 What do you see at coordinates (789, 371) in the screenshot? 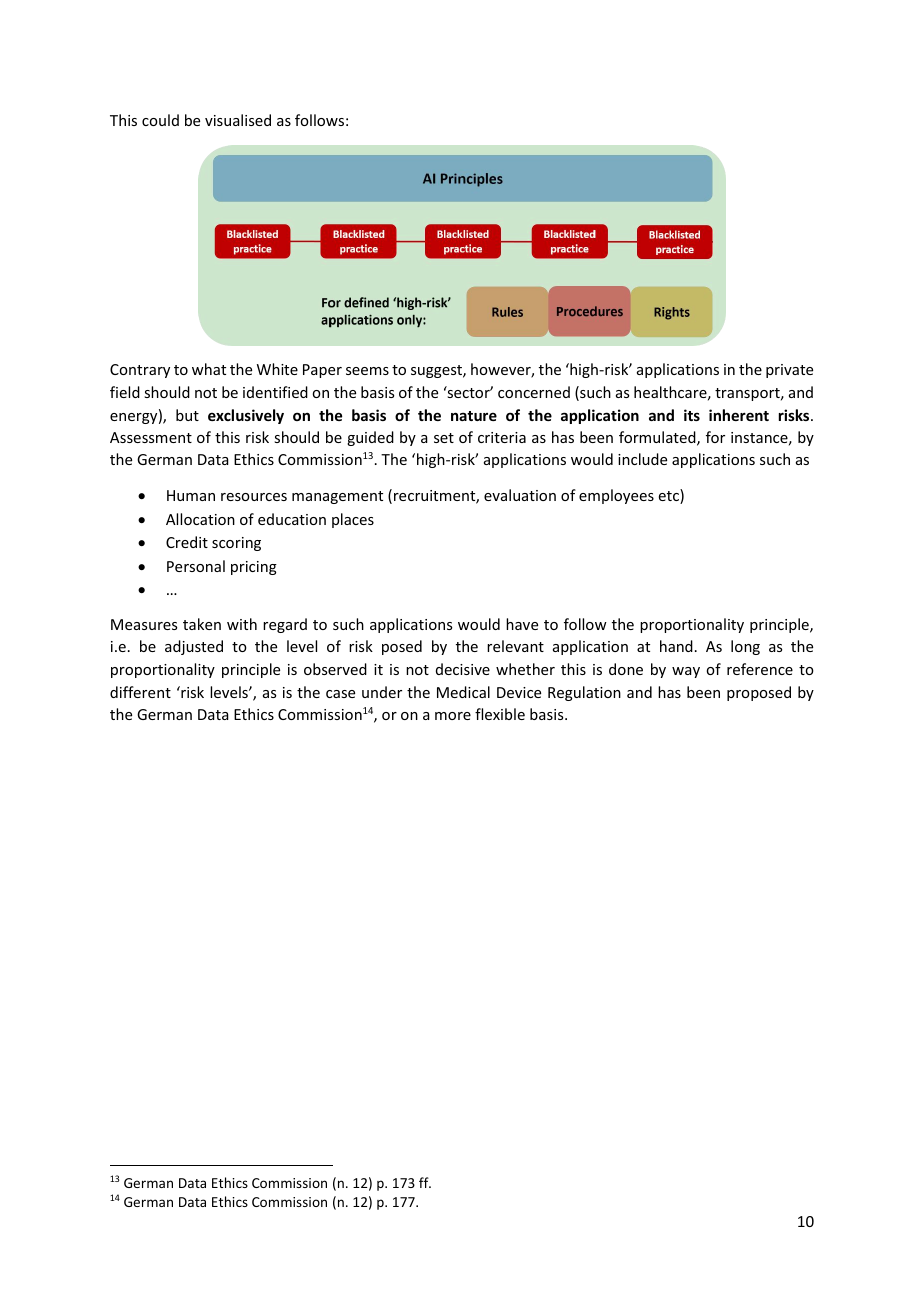
I see `private` at bounding box center [789, 371].
